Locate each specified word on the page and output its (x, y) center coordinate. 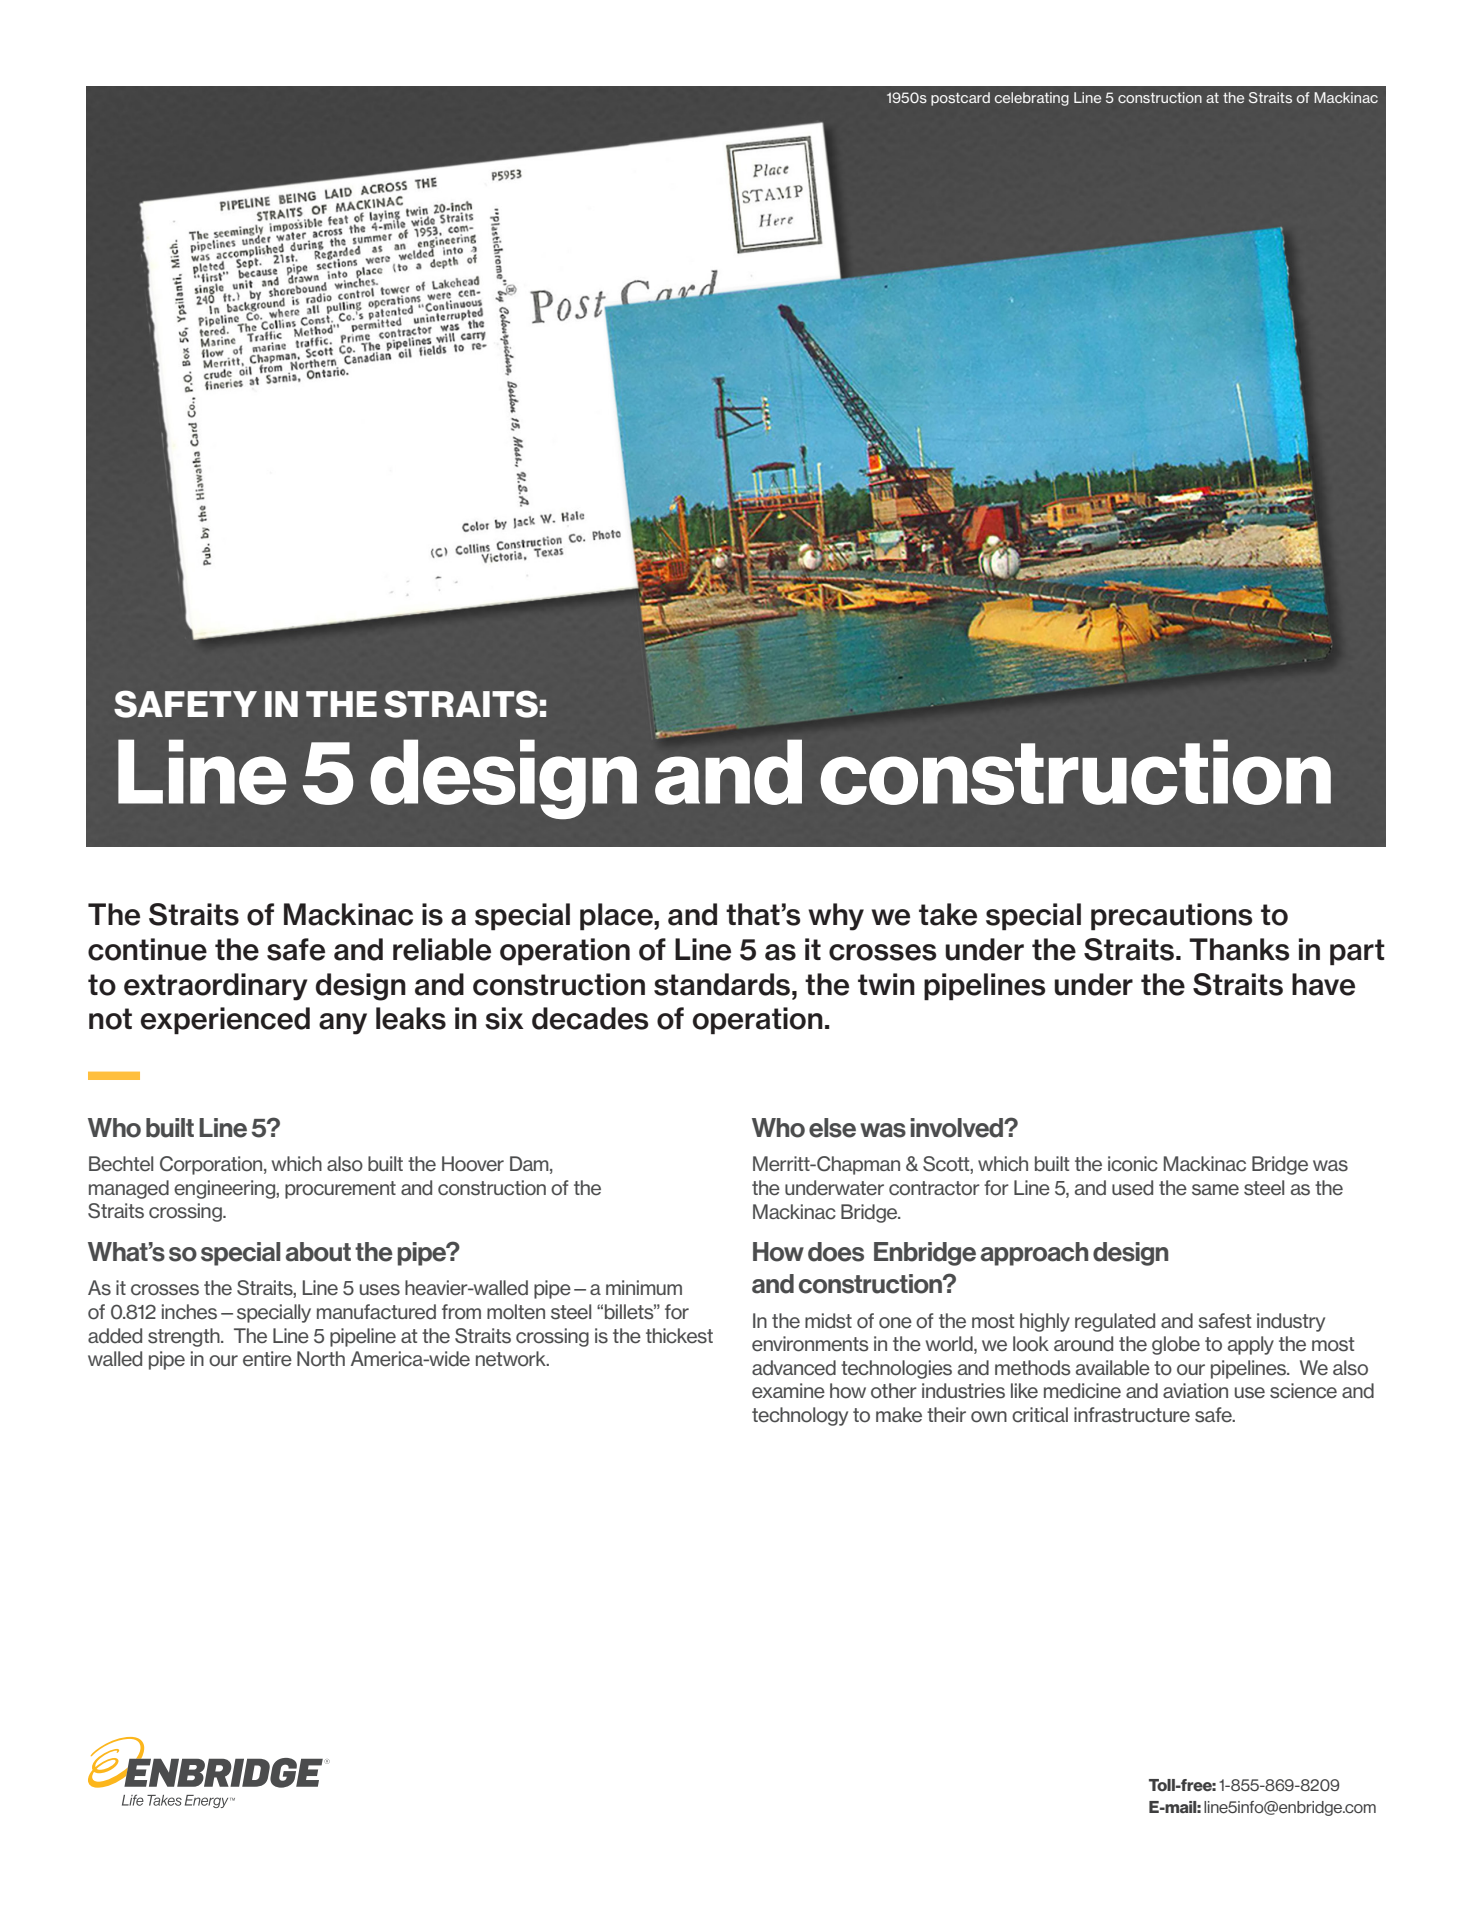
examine (788, 1391)
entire (267, 1359)
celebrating (1032, 99)
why (836, 917)
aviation (1195, 1391)
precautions (1172, 917)
